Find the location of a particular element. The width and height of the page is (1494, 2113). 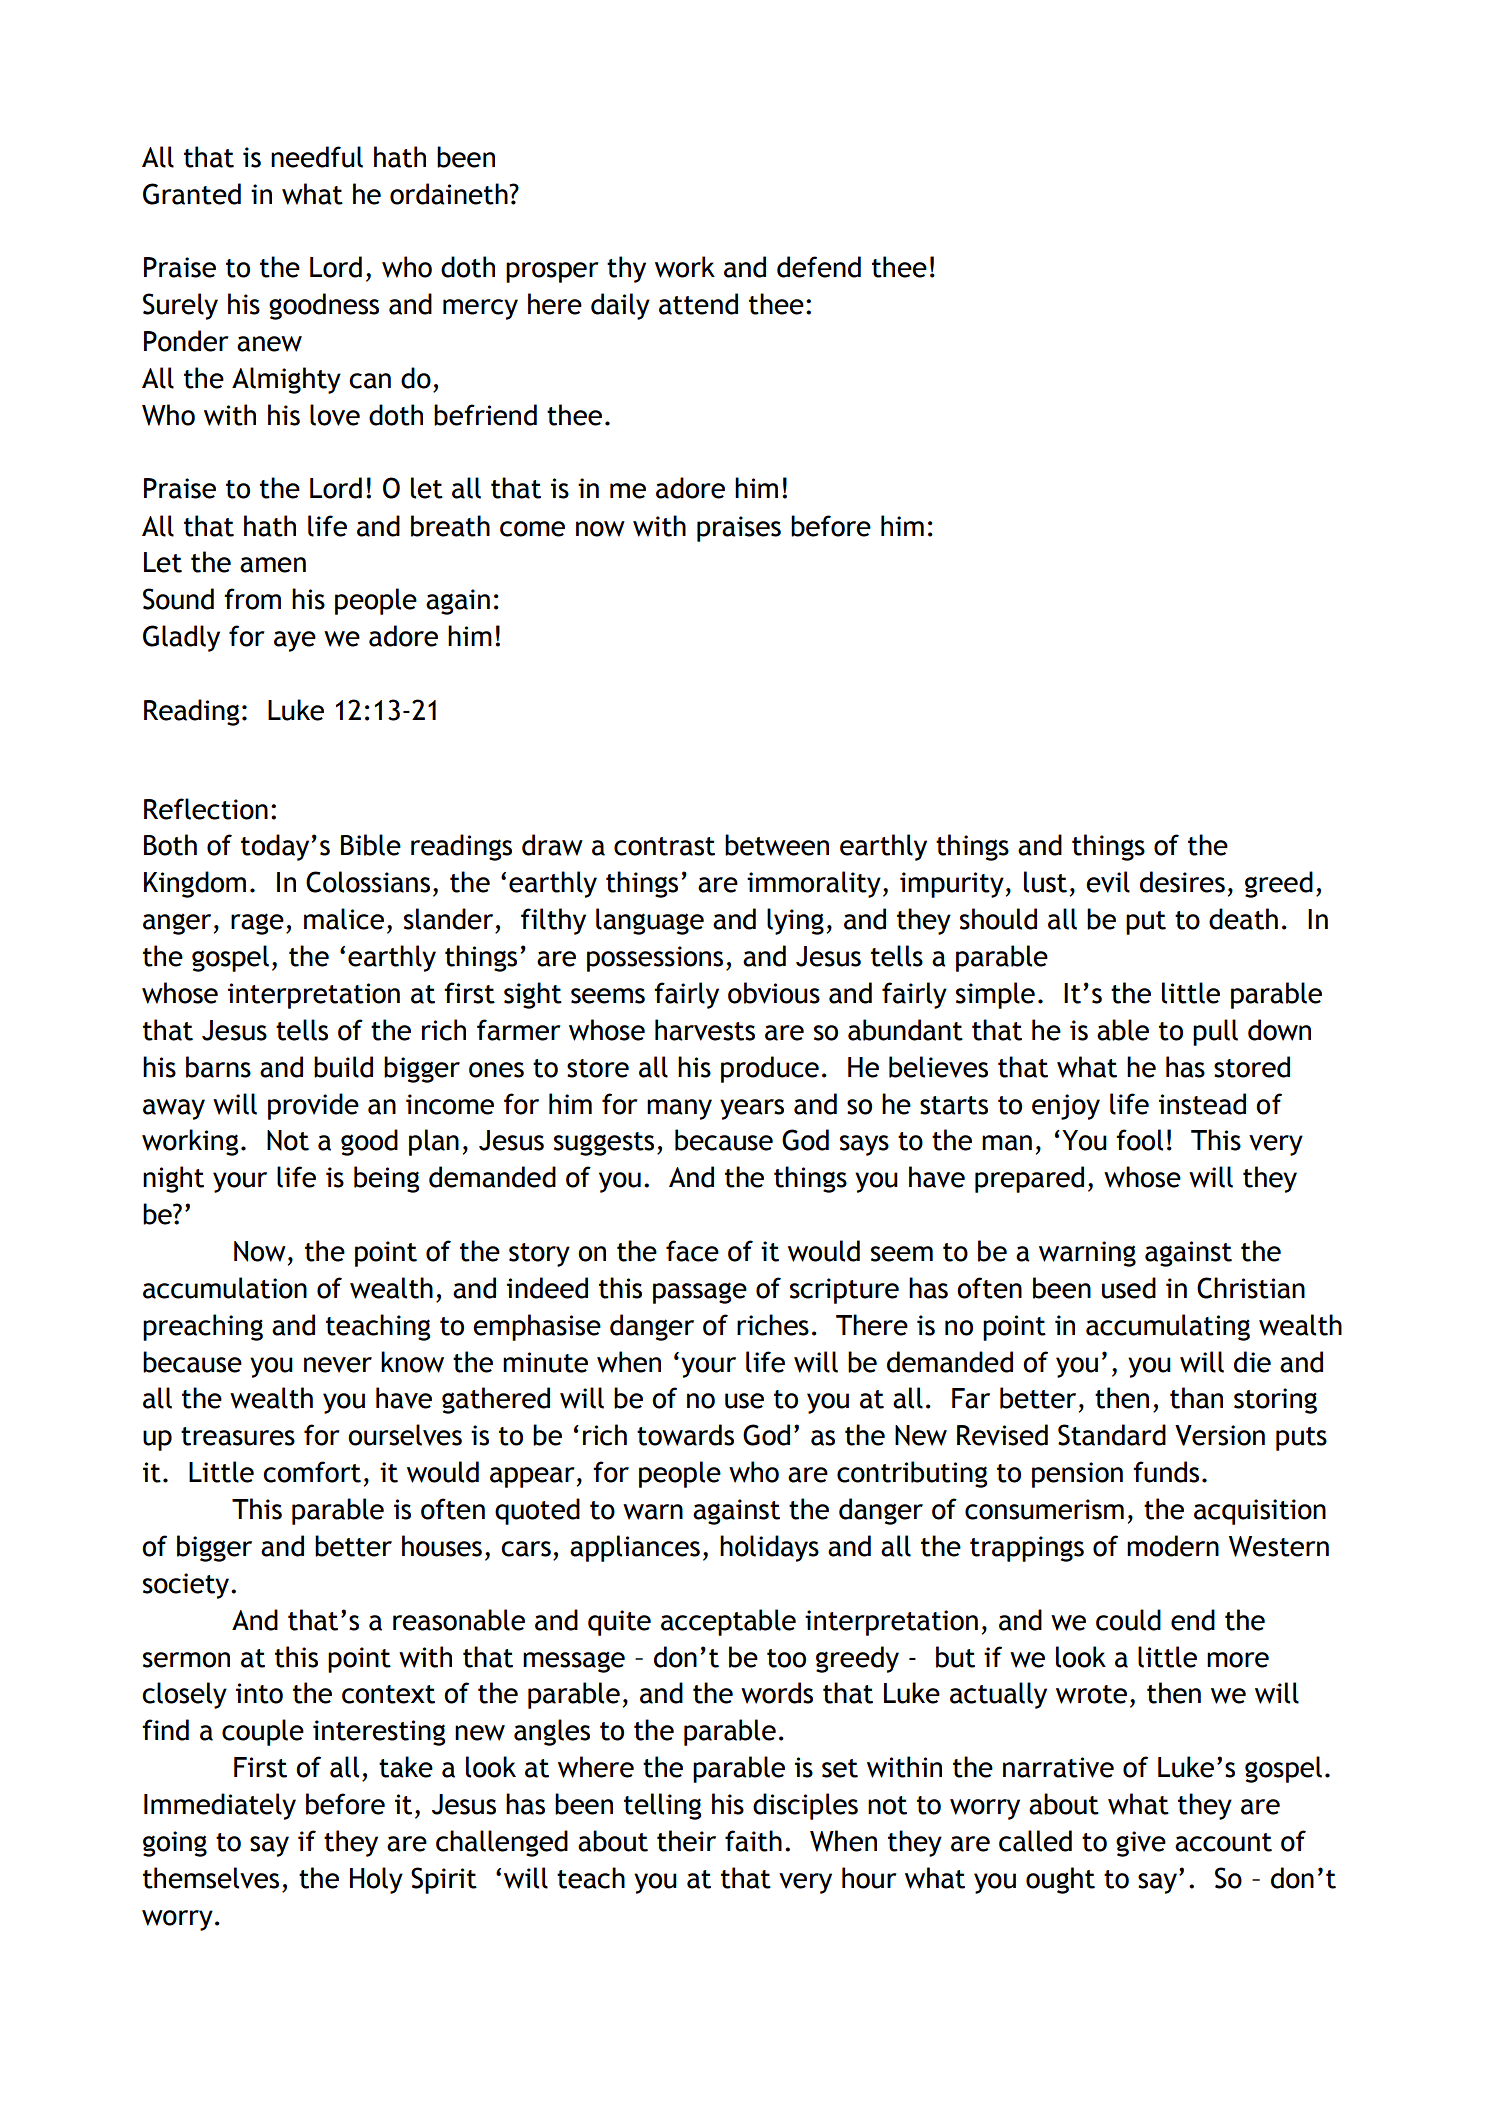

passage is located at coordinates (700, 1293).
